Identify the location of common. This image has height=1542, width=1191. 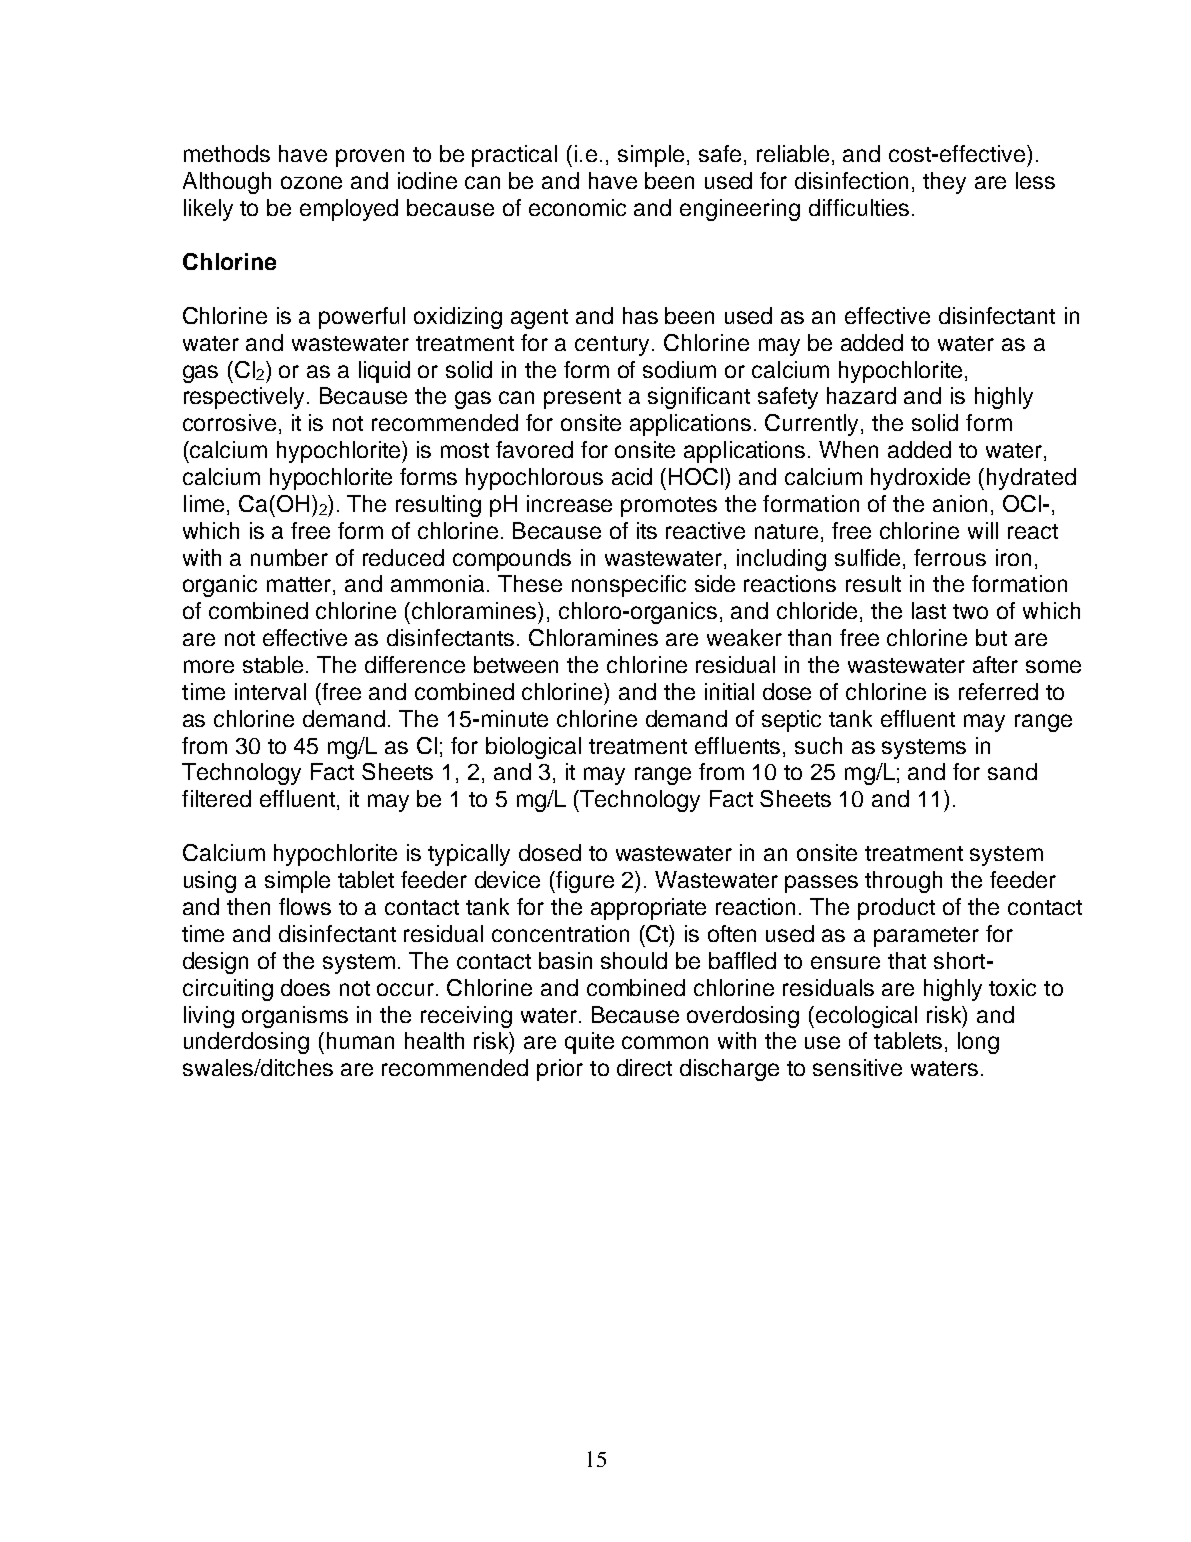
(665, 1042).
